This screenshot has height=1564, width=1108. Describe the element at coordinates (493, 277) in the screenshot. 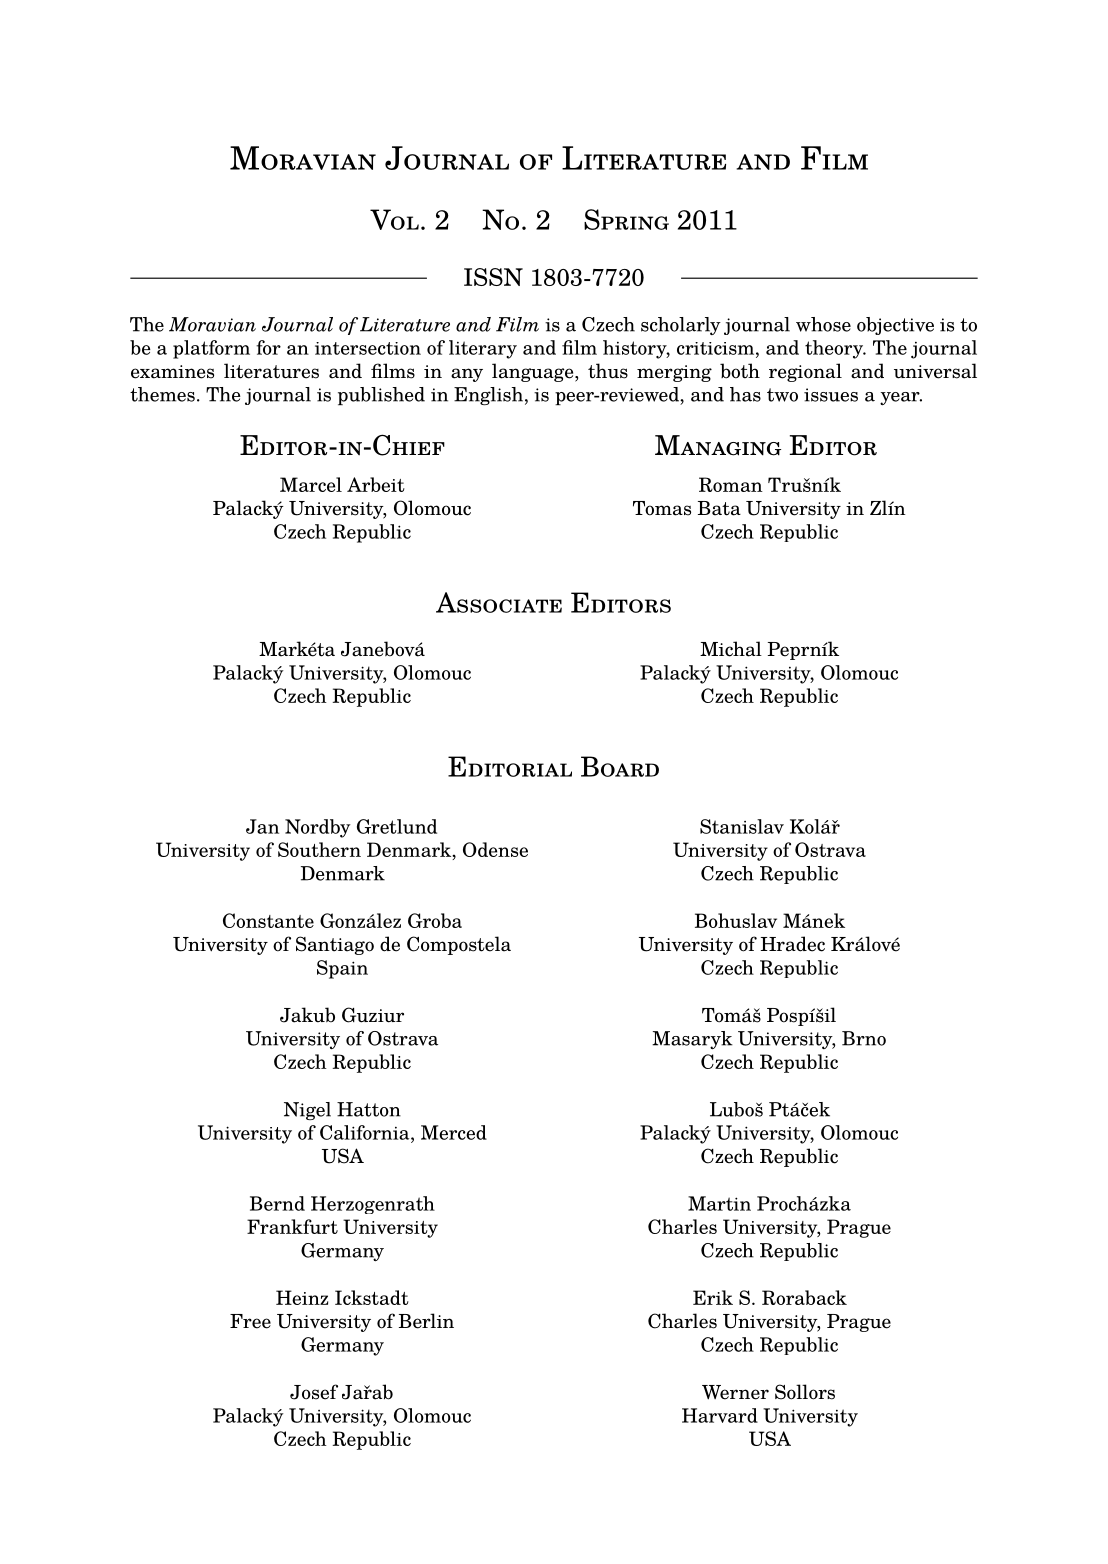

I see `ISSN` at that location.
